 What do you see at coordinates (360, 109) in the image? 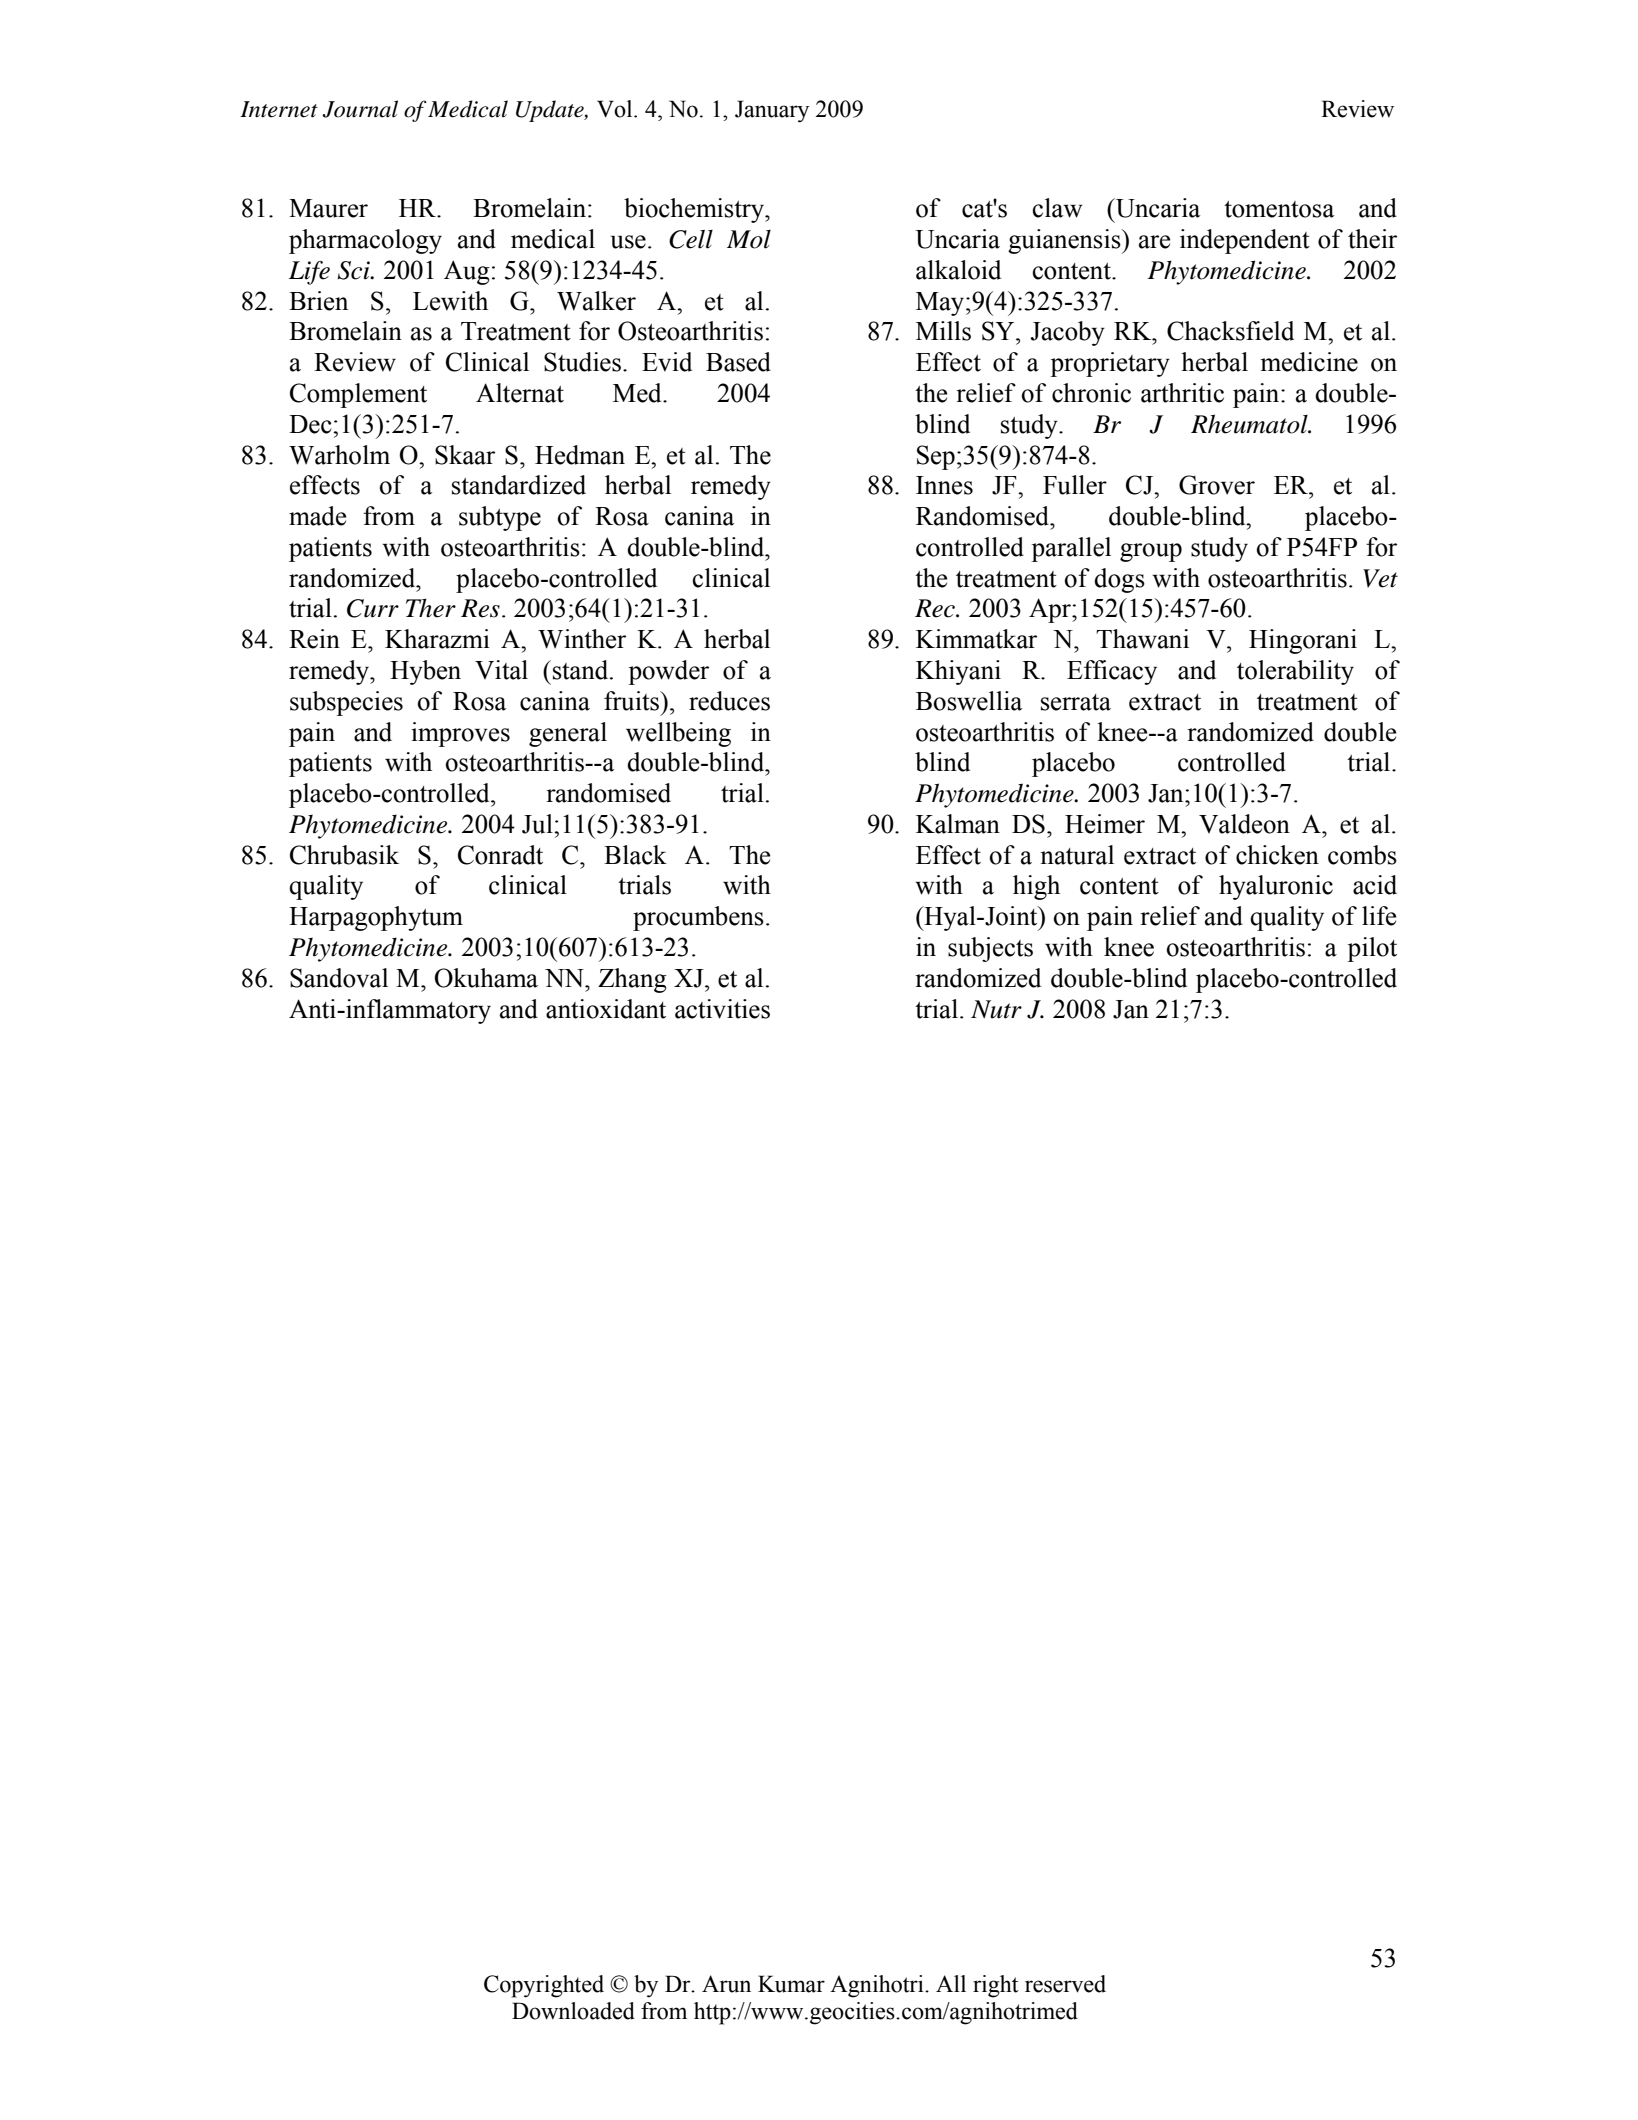
I see `Journal` at bounding box center [360, 109].
